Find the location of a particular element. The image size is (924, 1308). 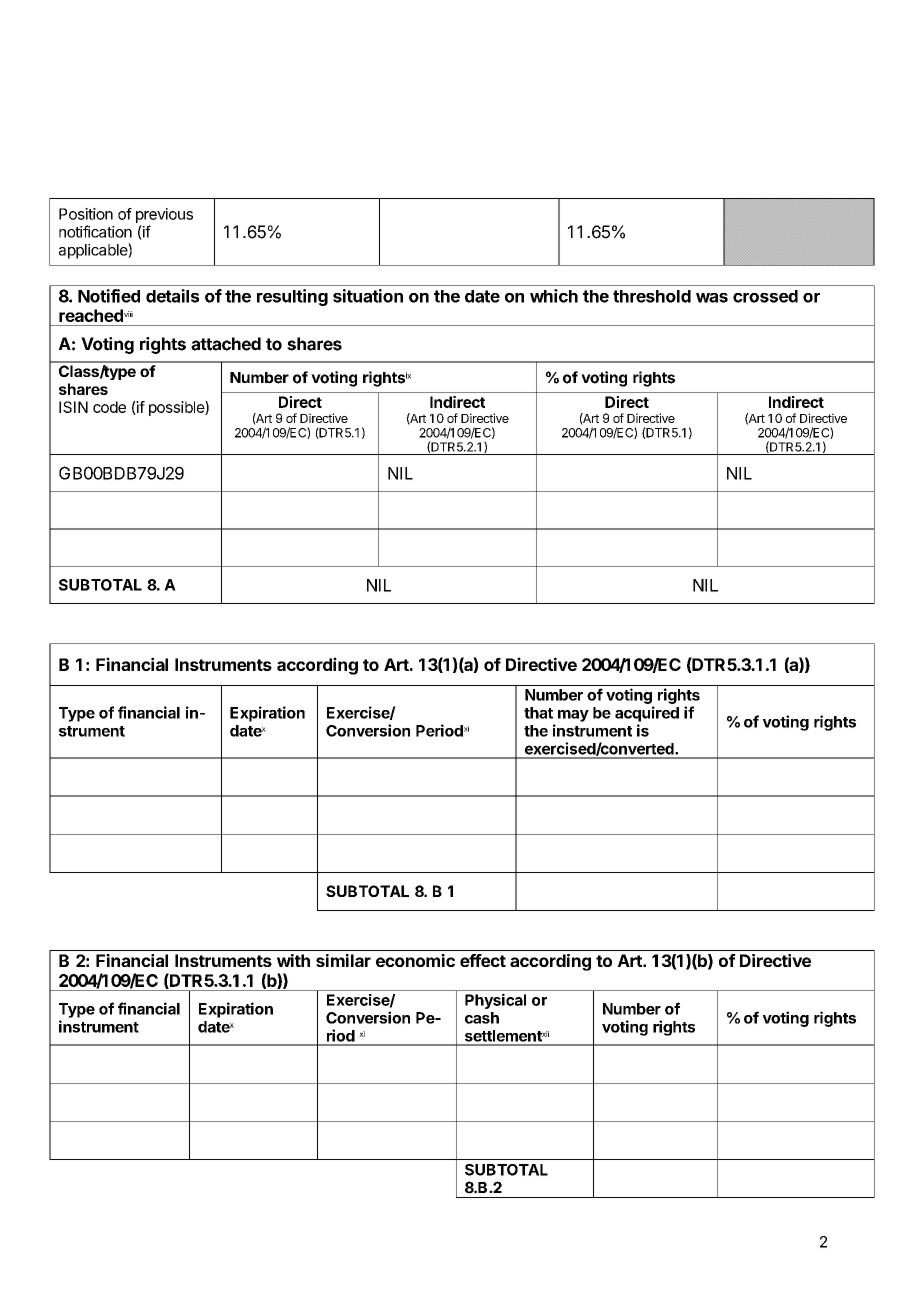

previous is located at coordinates (164, 215).
